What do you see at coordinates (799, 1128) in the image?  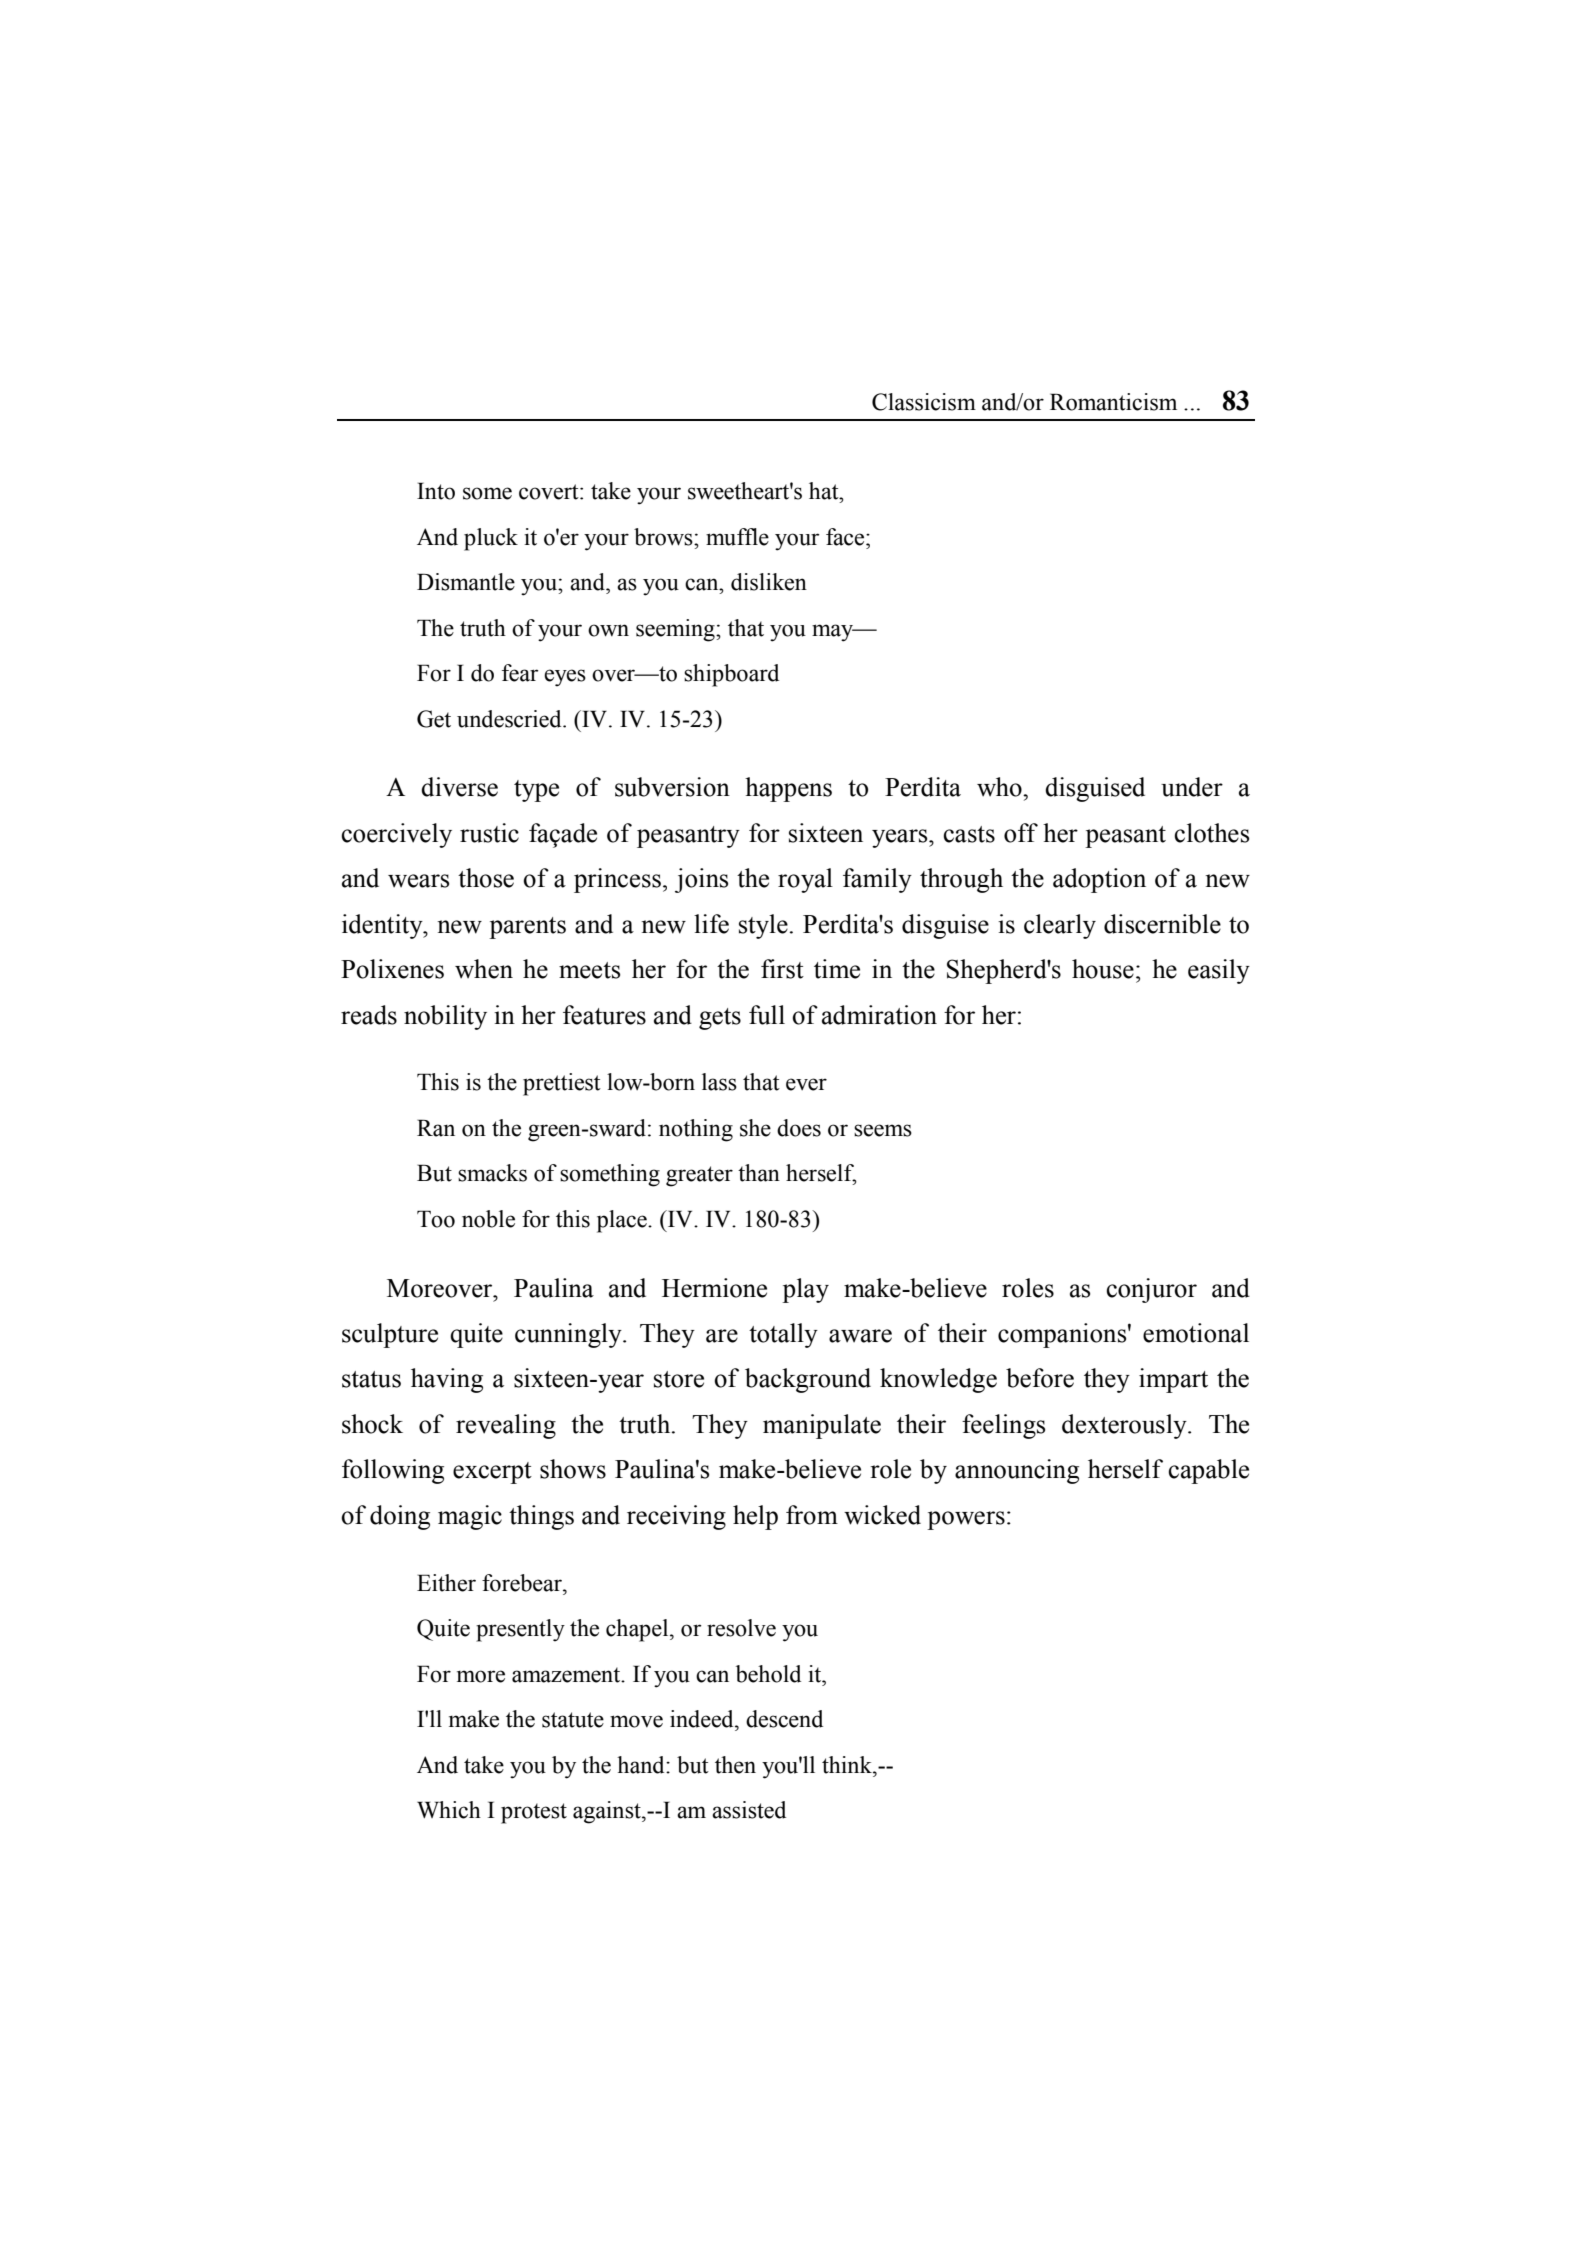 I see `does` at bounding box center [799, 1128].
